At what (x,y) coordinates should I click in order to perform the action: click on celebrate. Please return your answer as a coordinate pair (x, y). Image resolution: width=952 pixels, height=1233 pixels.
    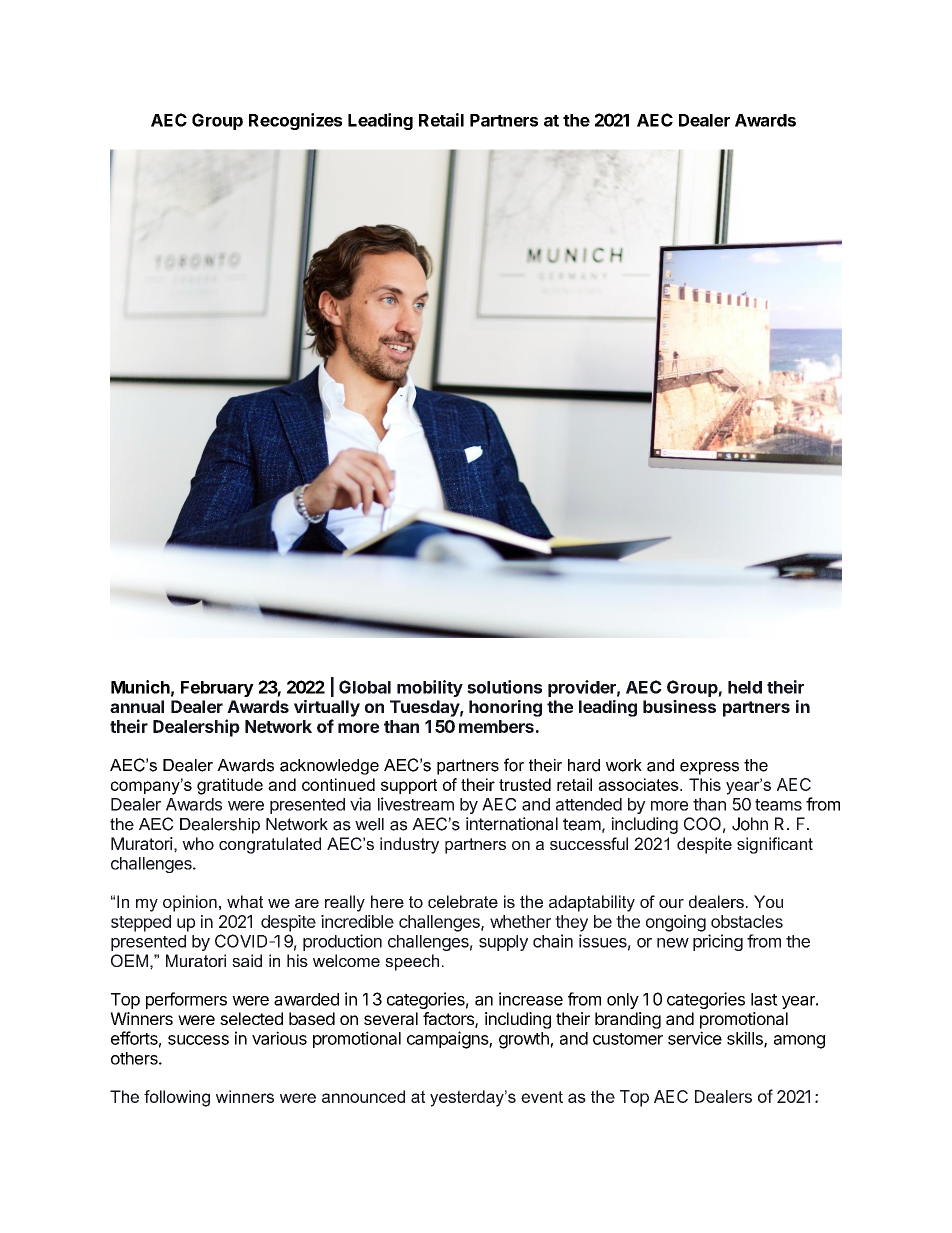
    Looking at the image, I should click on (463, 901).
